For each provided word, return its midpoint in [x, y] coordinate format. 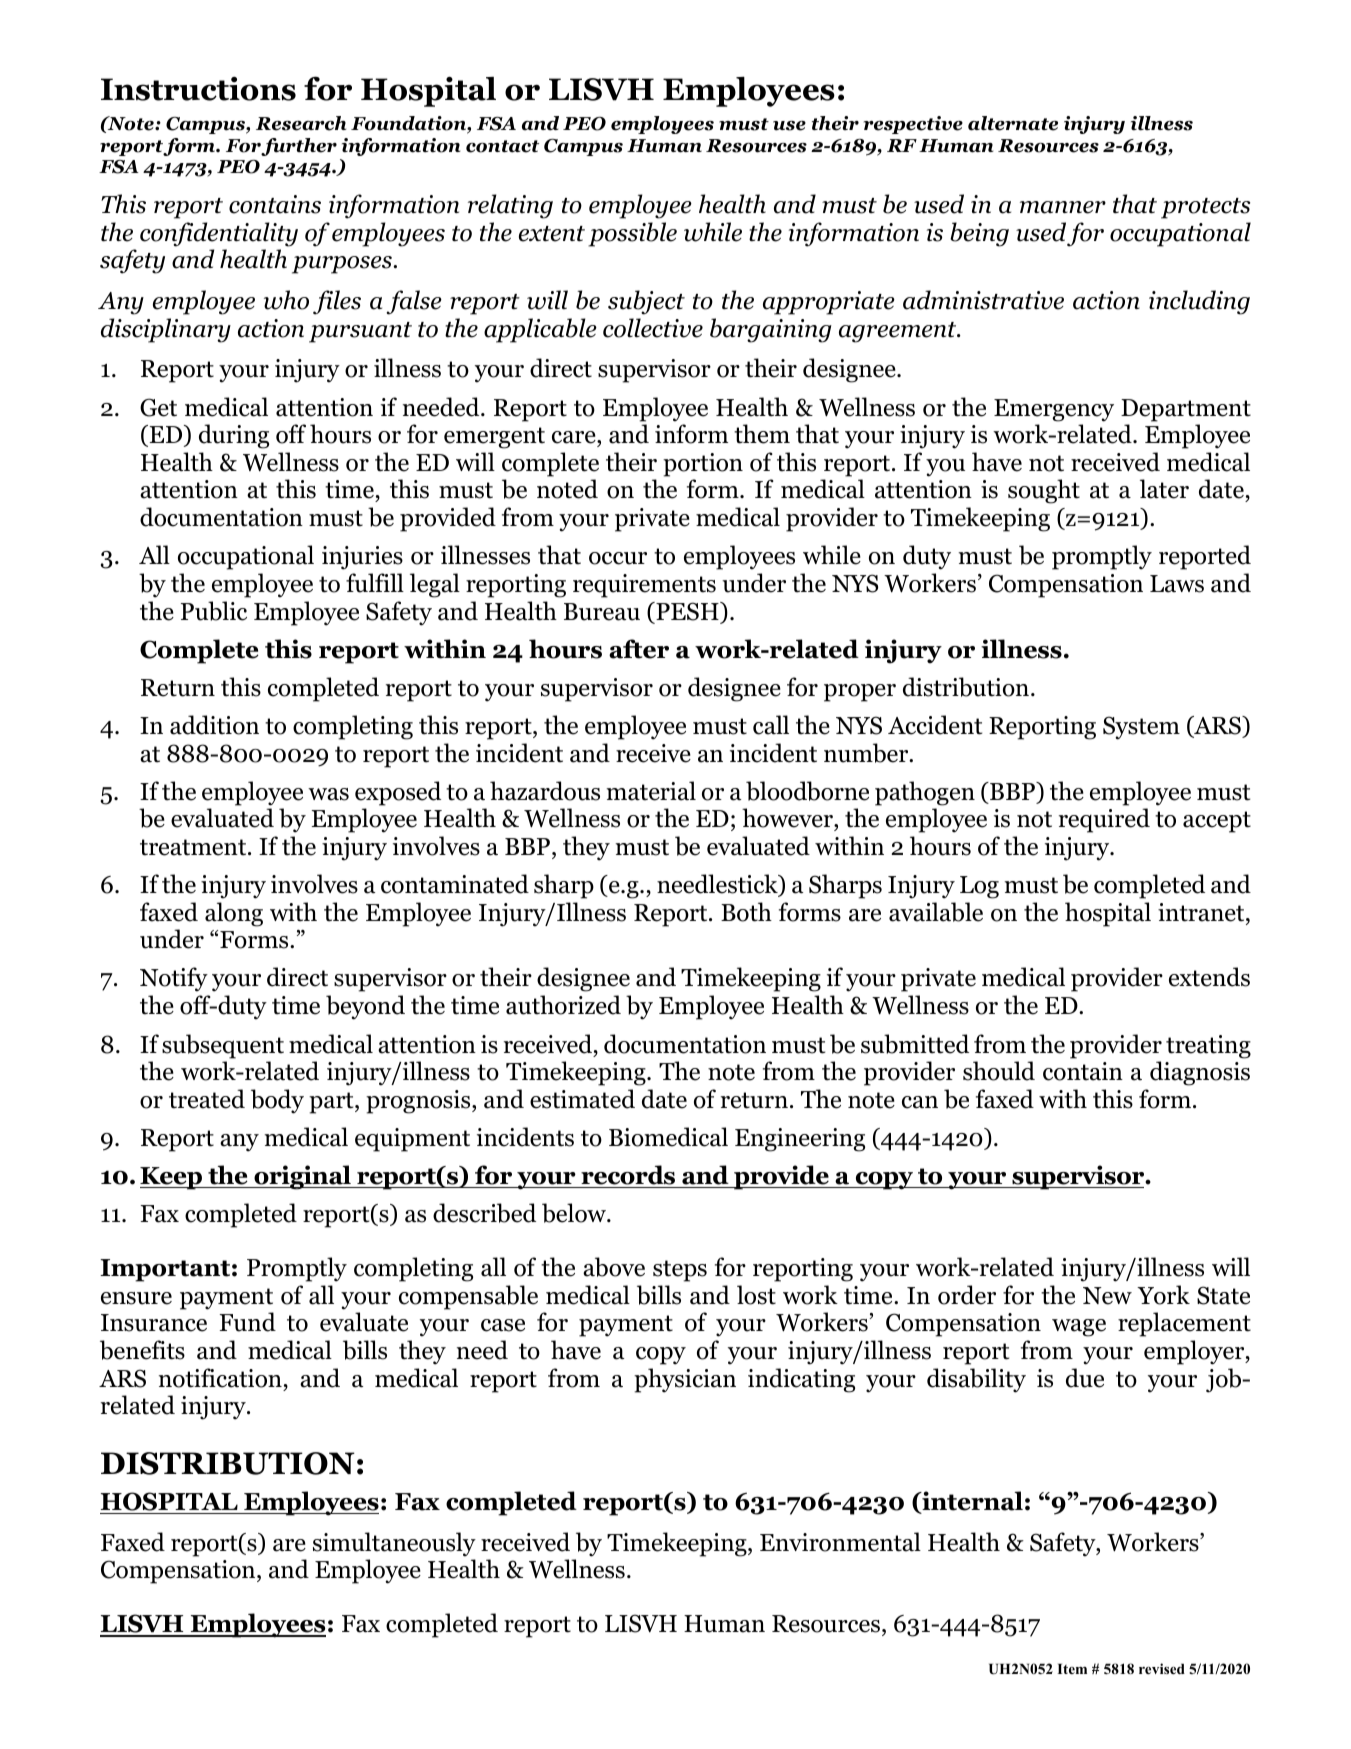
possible [632, 234]
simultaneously [394, 1544]
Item [1072, 1669]
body [277, 1101]
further [299, 147]
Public [214, 611]
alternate [1013, 123]
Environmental [840, 1542]
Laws [1177, 584]
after [639, 649]
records [628, 1175]
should [999, 1071]
